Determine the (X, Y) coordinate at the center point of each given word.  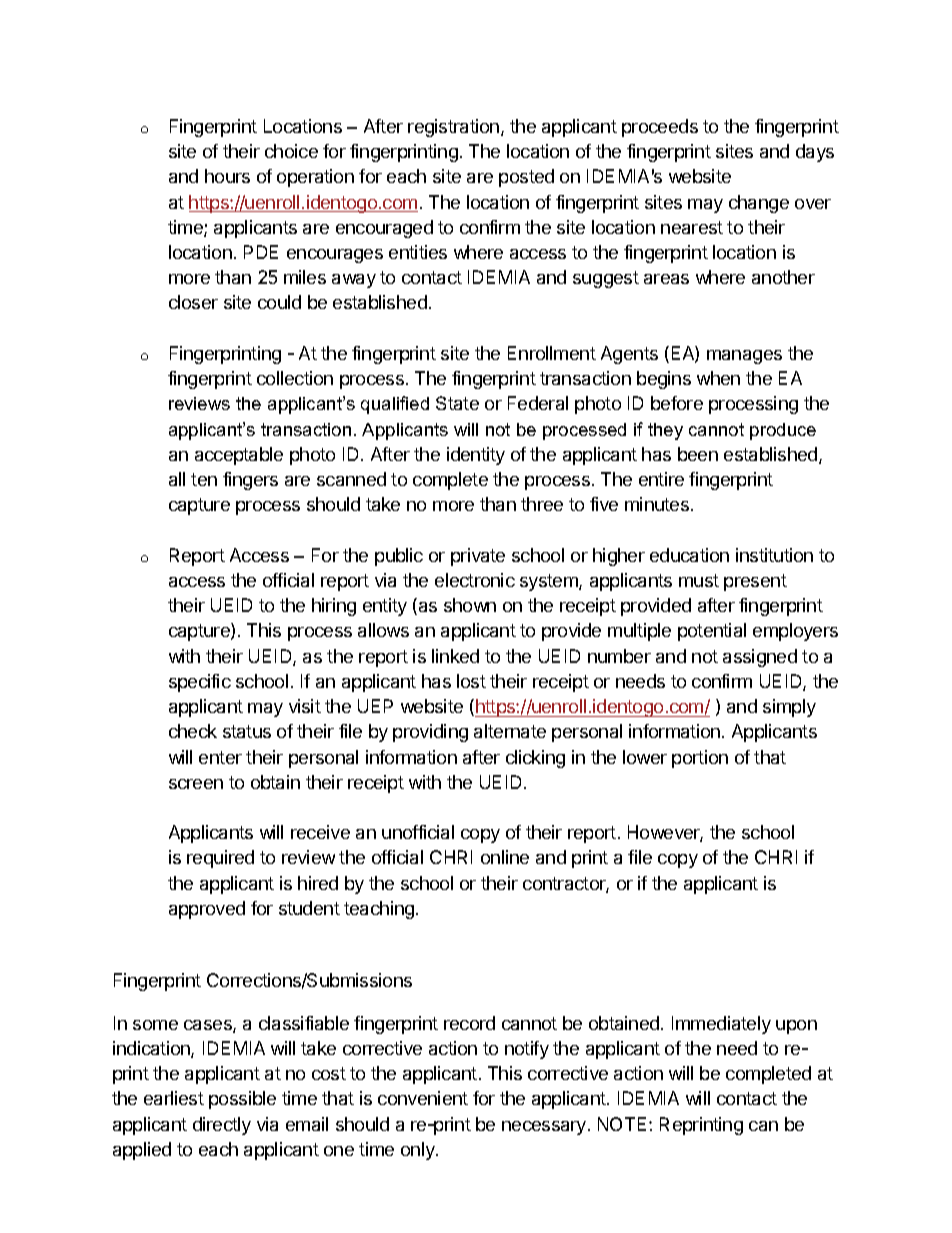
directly (222, 1126)
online (505, 857)
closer (193, 302)
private (478, 557)
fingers (250, 481)
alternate (510, 731)
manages (744, 357)
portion (700, 759)
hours (227, 176)
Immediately (721, 1025)
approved (207, 910)
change (759, 204)
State (457, 403)
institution (774, 555)
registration (453, 128)
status (247, 731)
